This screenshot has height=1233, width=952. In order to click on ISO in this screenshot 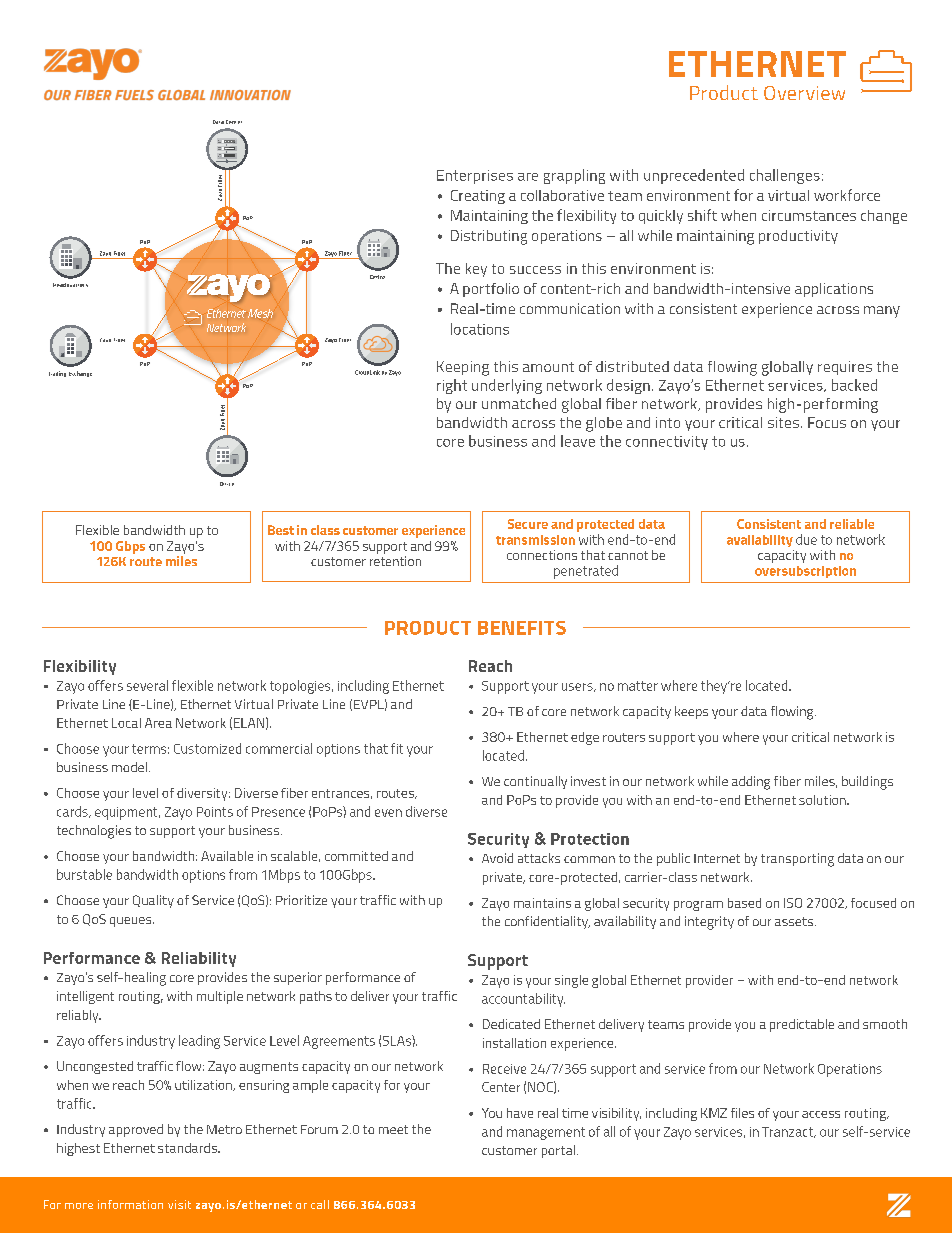, I will do `click(793, 903)`.
